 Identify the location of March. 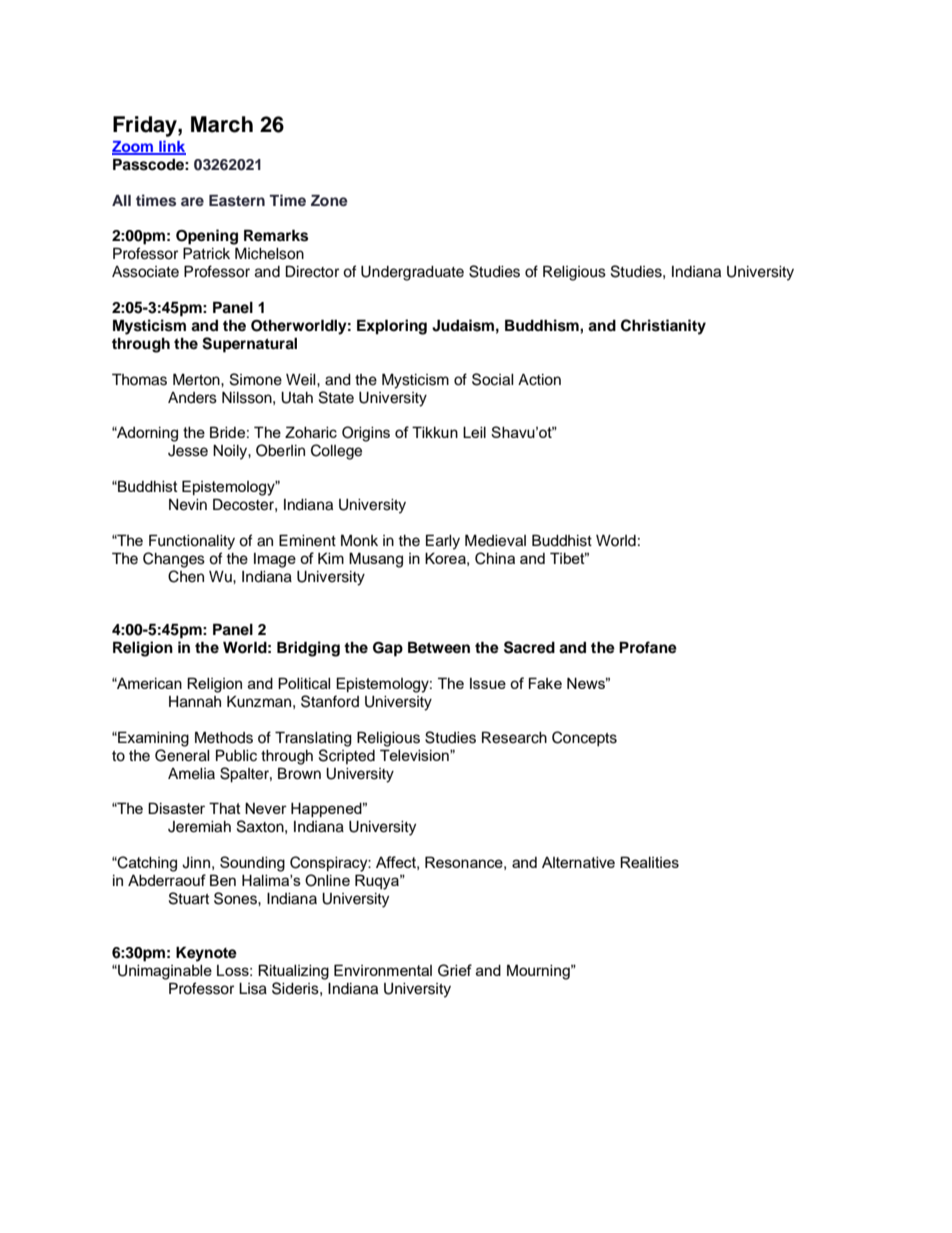
(222, 124).
